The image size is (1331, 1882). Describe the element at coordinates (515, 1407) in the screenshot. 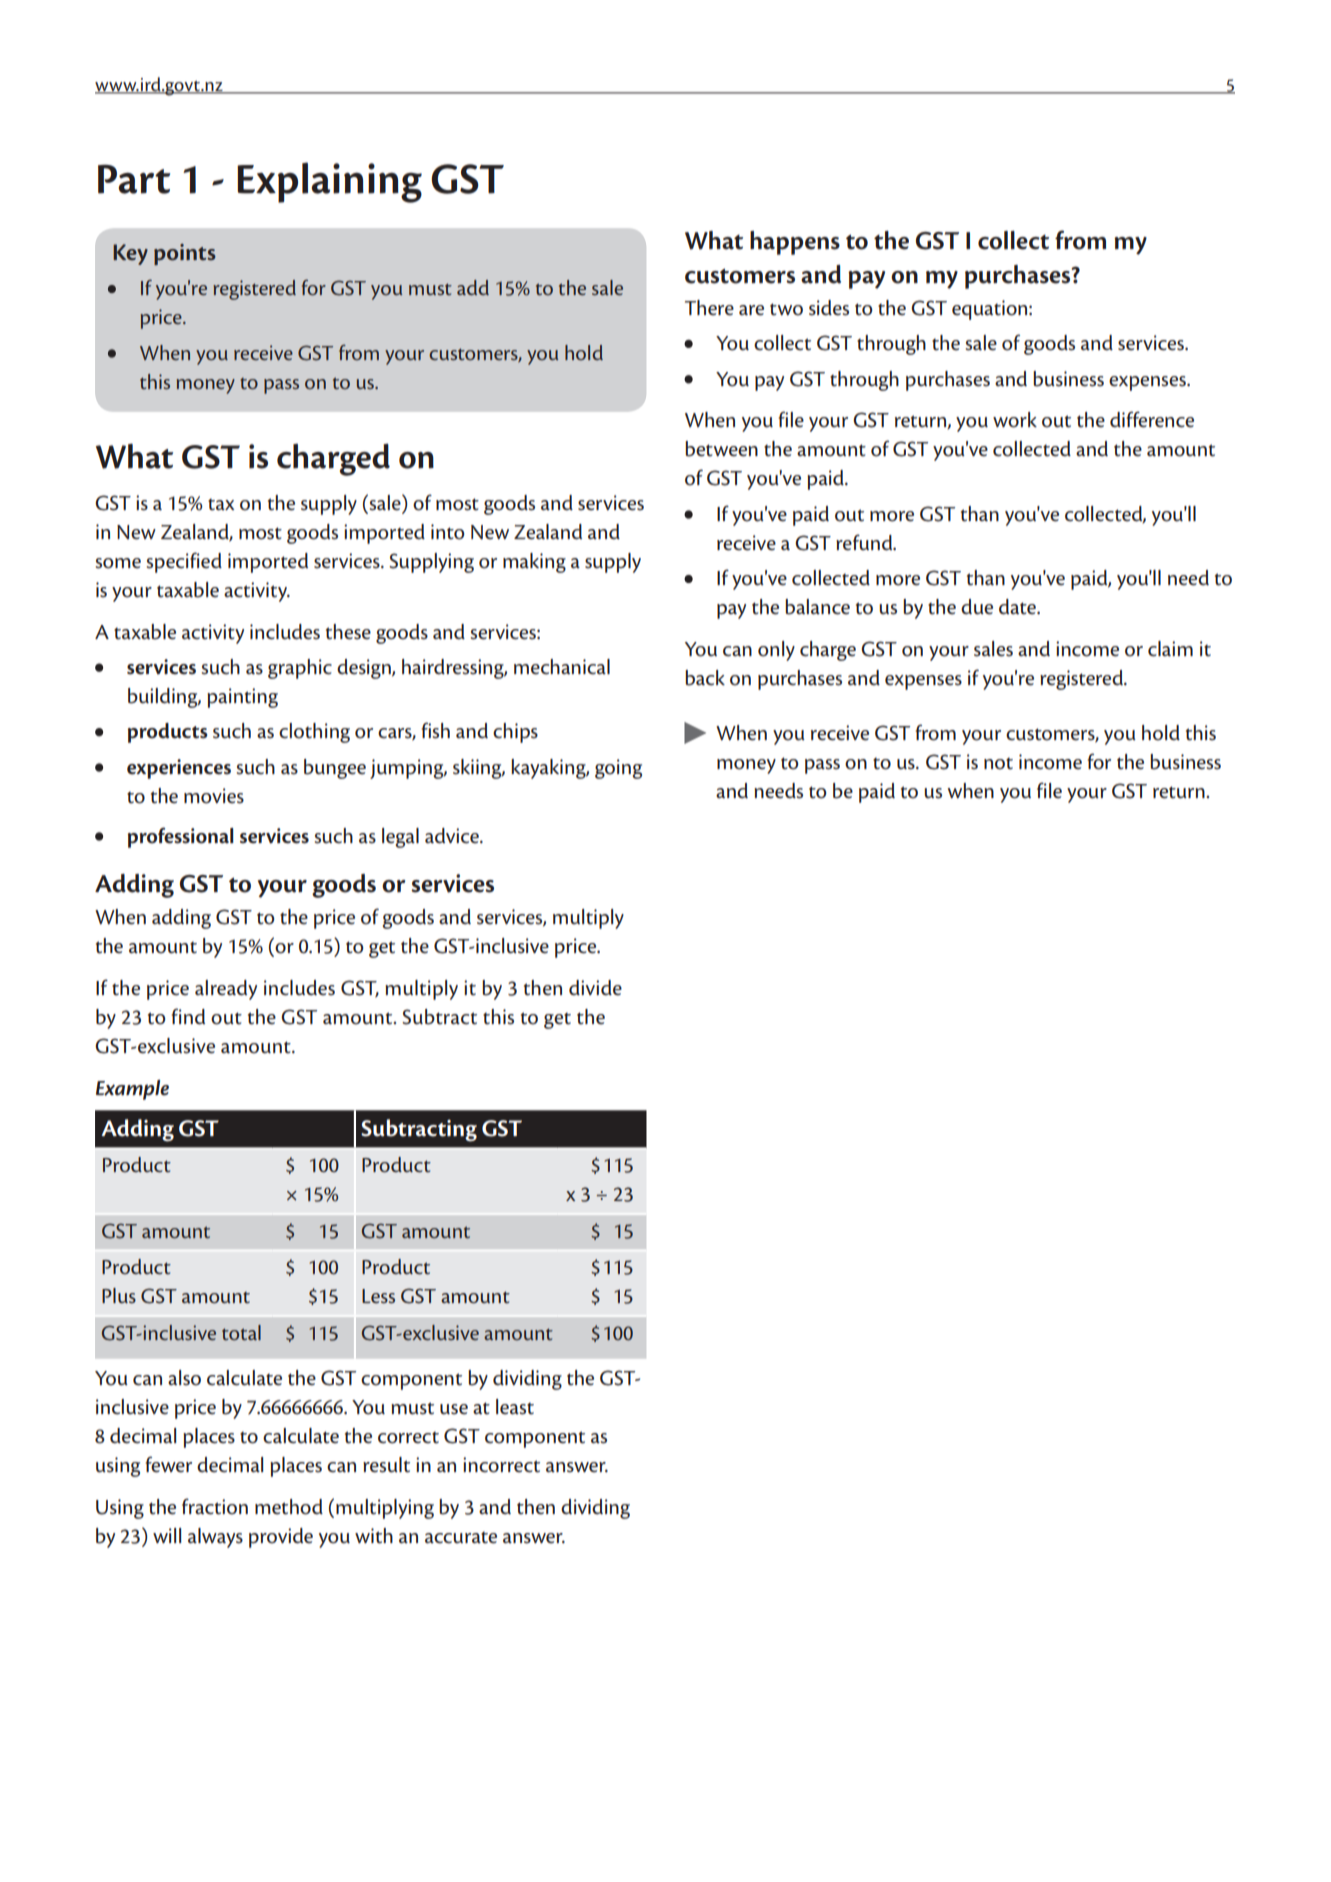

I see `least` at that location.
